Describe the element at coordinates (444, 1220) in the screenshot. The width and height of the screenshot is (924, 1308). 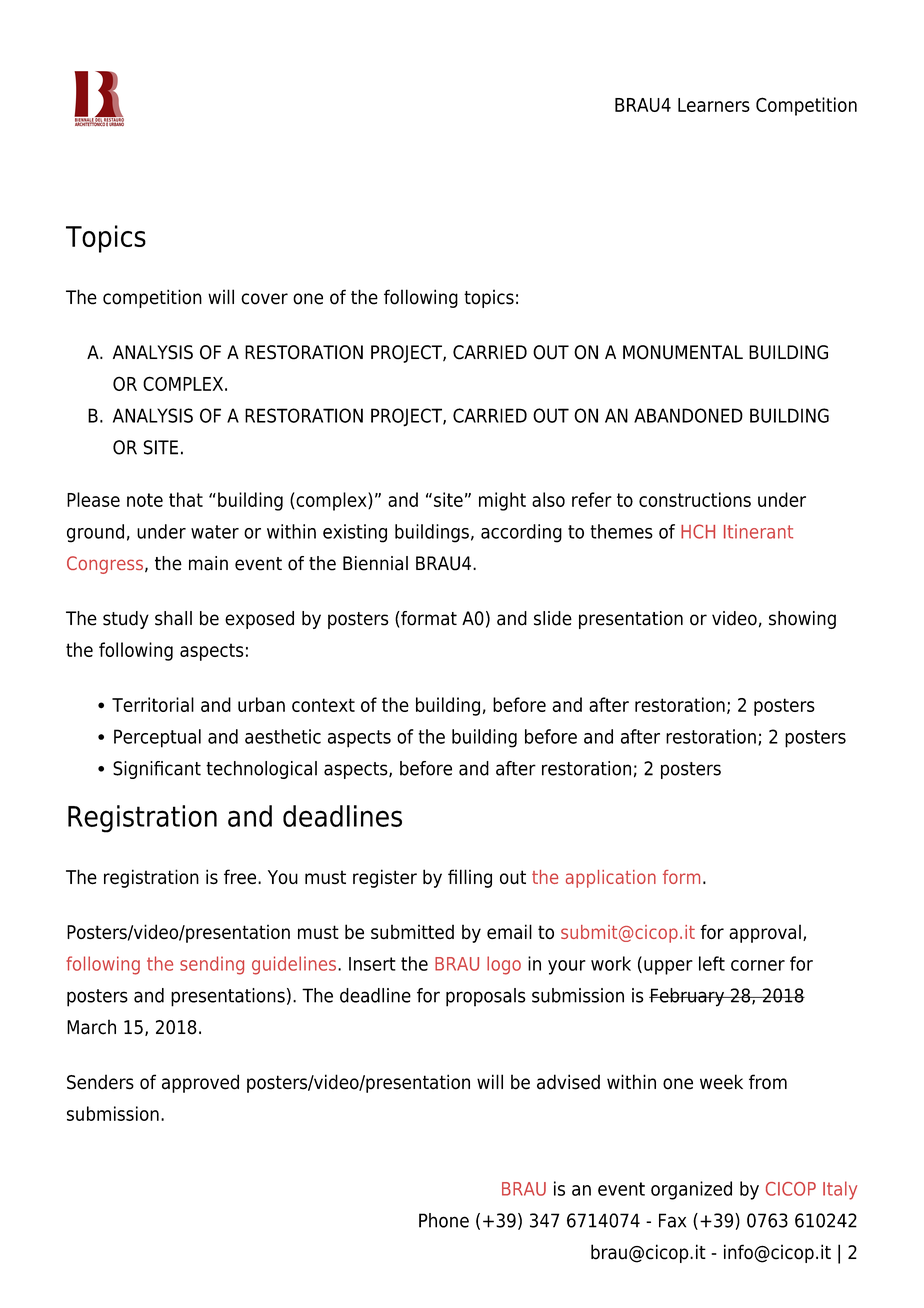
I see `Phone` at that location.
